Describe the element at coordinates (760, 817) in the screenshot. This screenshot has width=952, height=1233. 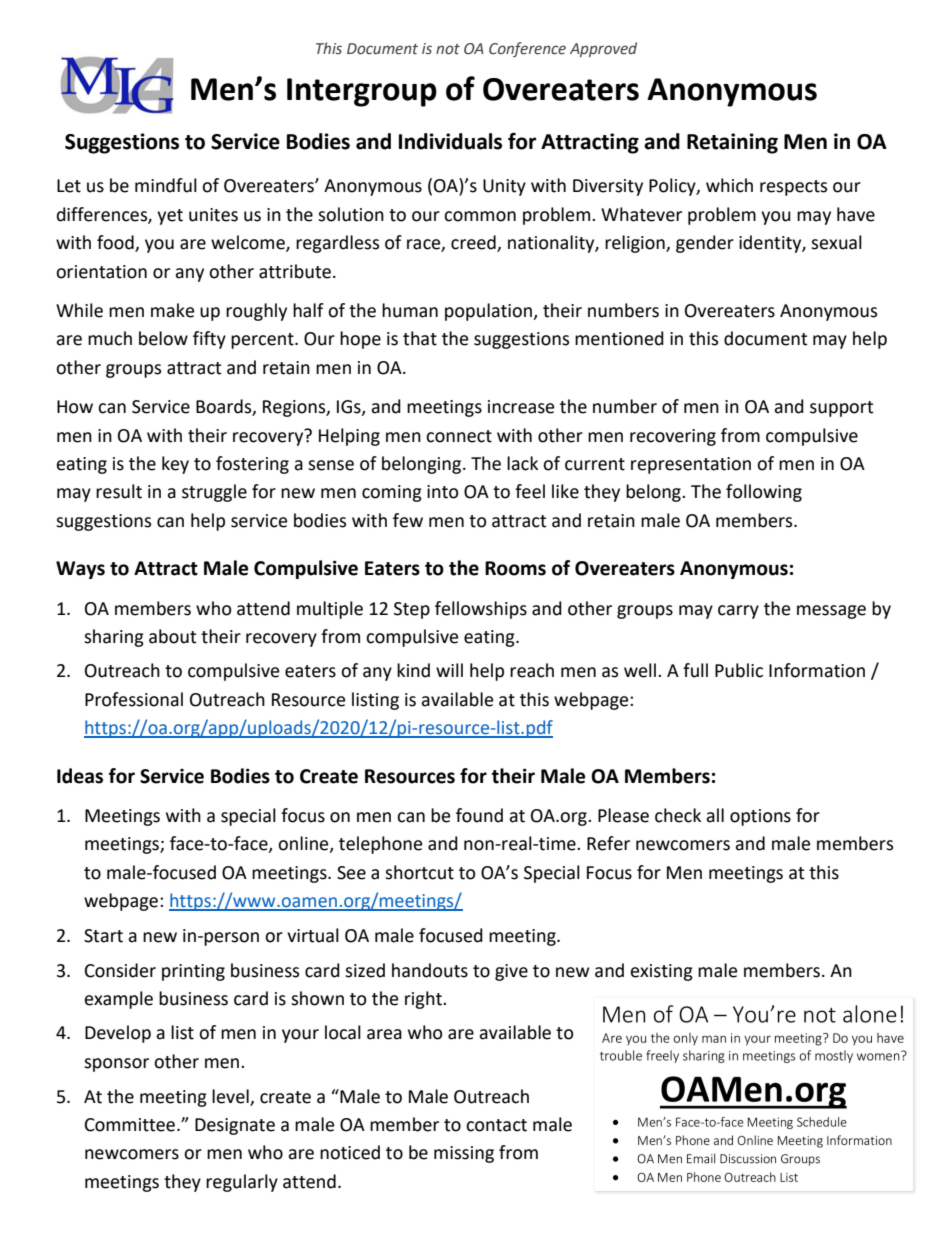
I see `options` at that location.
